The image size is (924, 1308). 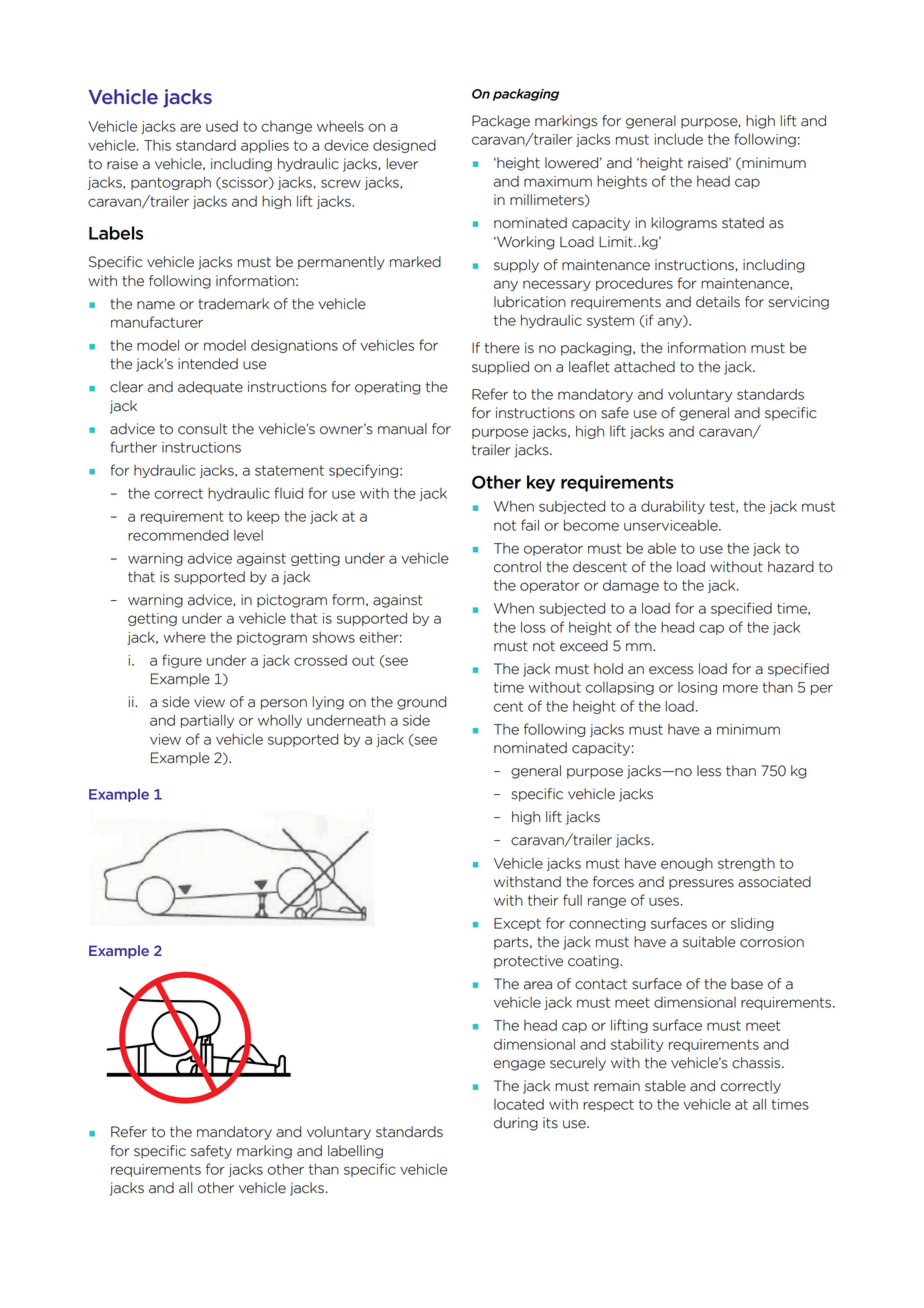 What do you see at coordinates (157, 145) in the screenshot?
I see `This` at bounding box center [157, 145].
